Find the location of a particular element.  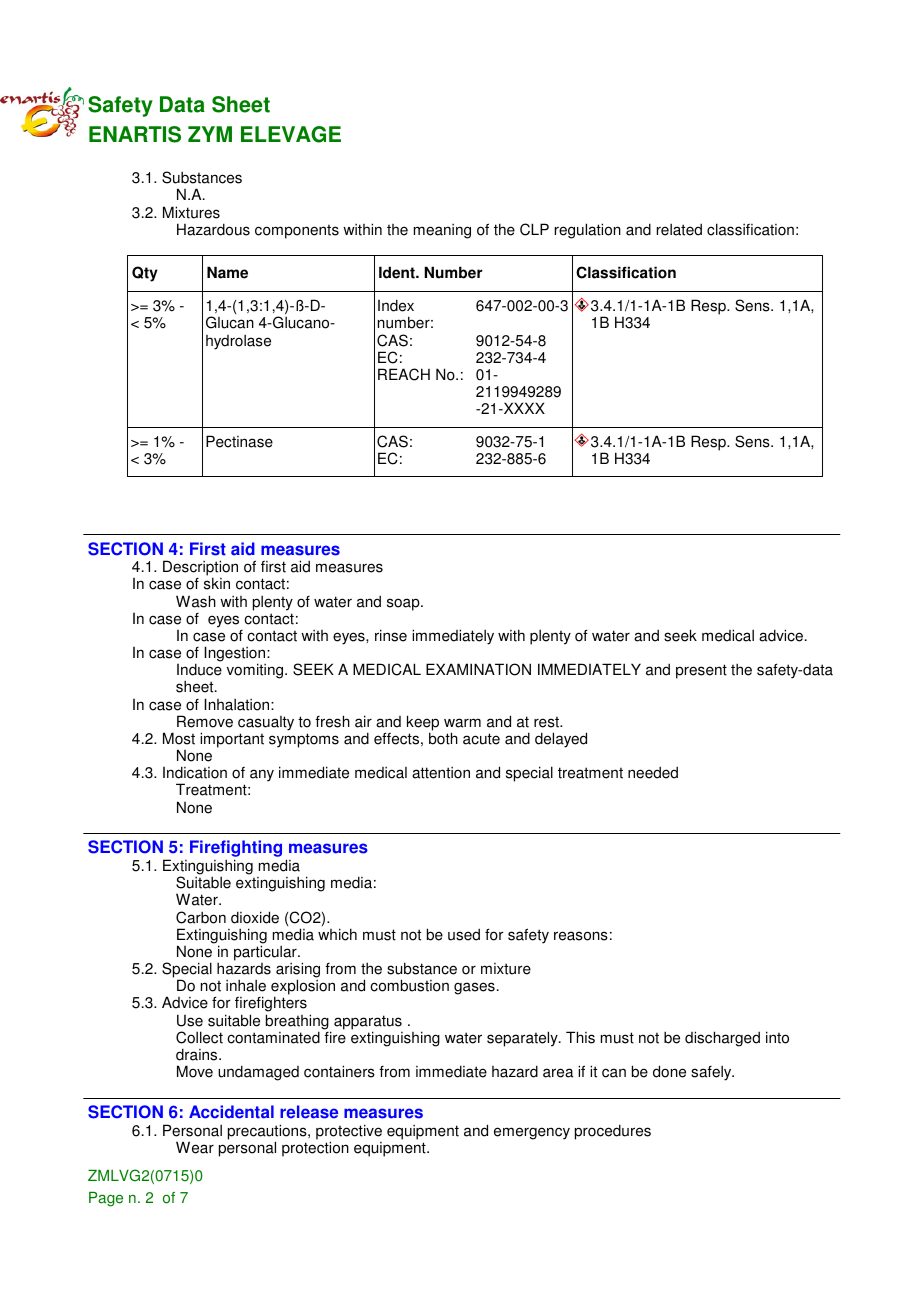

needed is located at coordinates (653, 772).
